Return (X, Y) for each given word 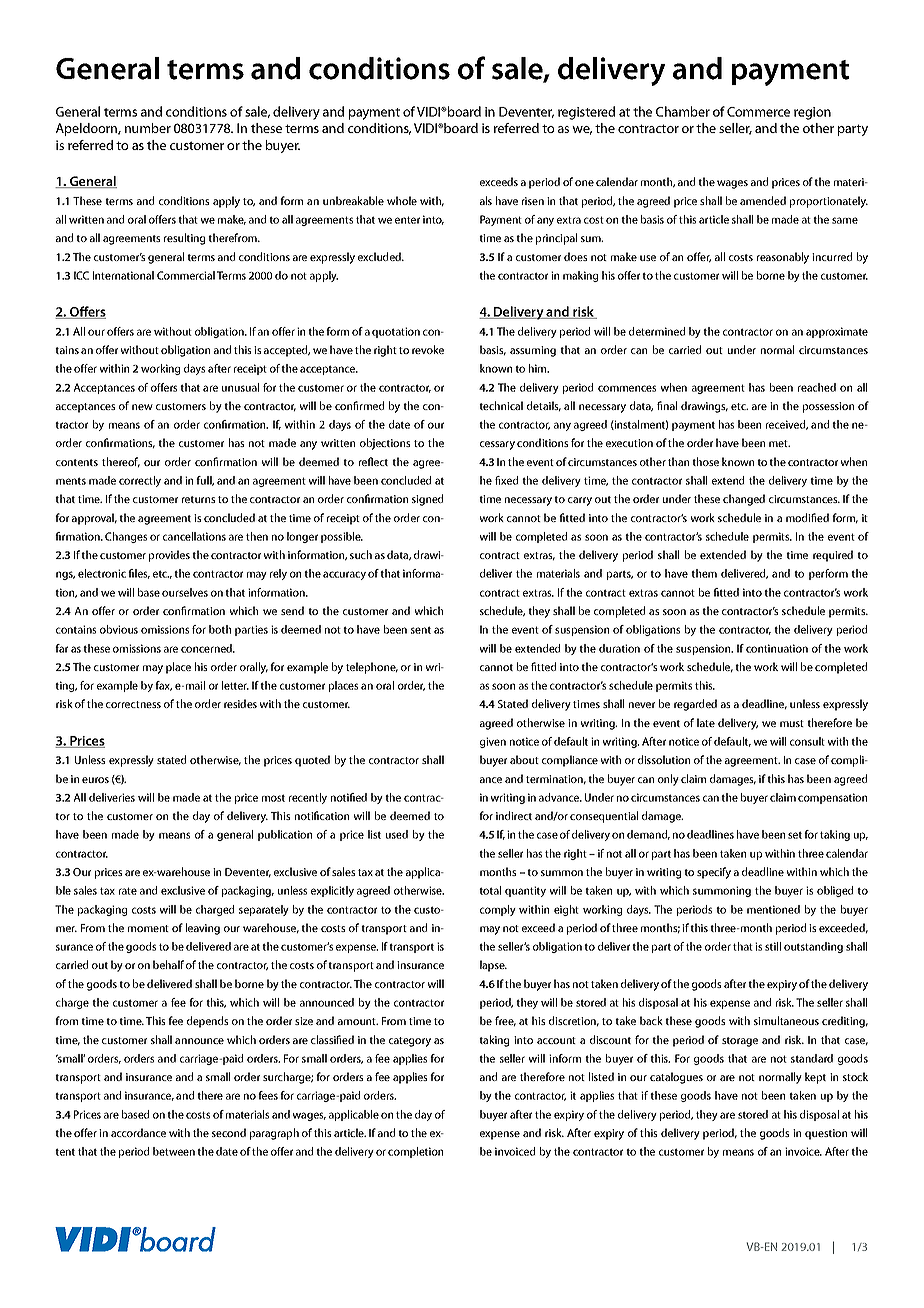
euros (95, 780)
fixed (506, 480)
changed (744, 500)
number (148, 128)
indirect (514, 815)
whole (402, 200)
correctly (140, 481)
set (795, 835)
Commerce (758, 112)
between (174, 1151)
